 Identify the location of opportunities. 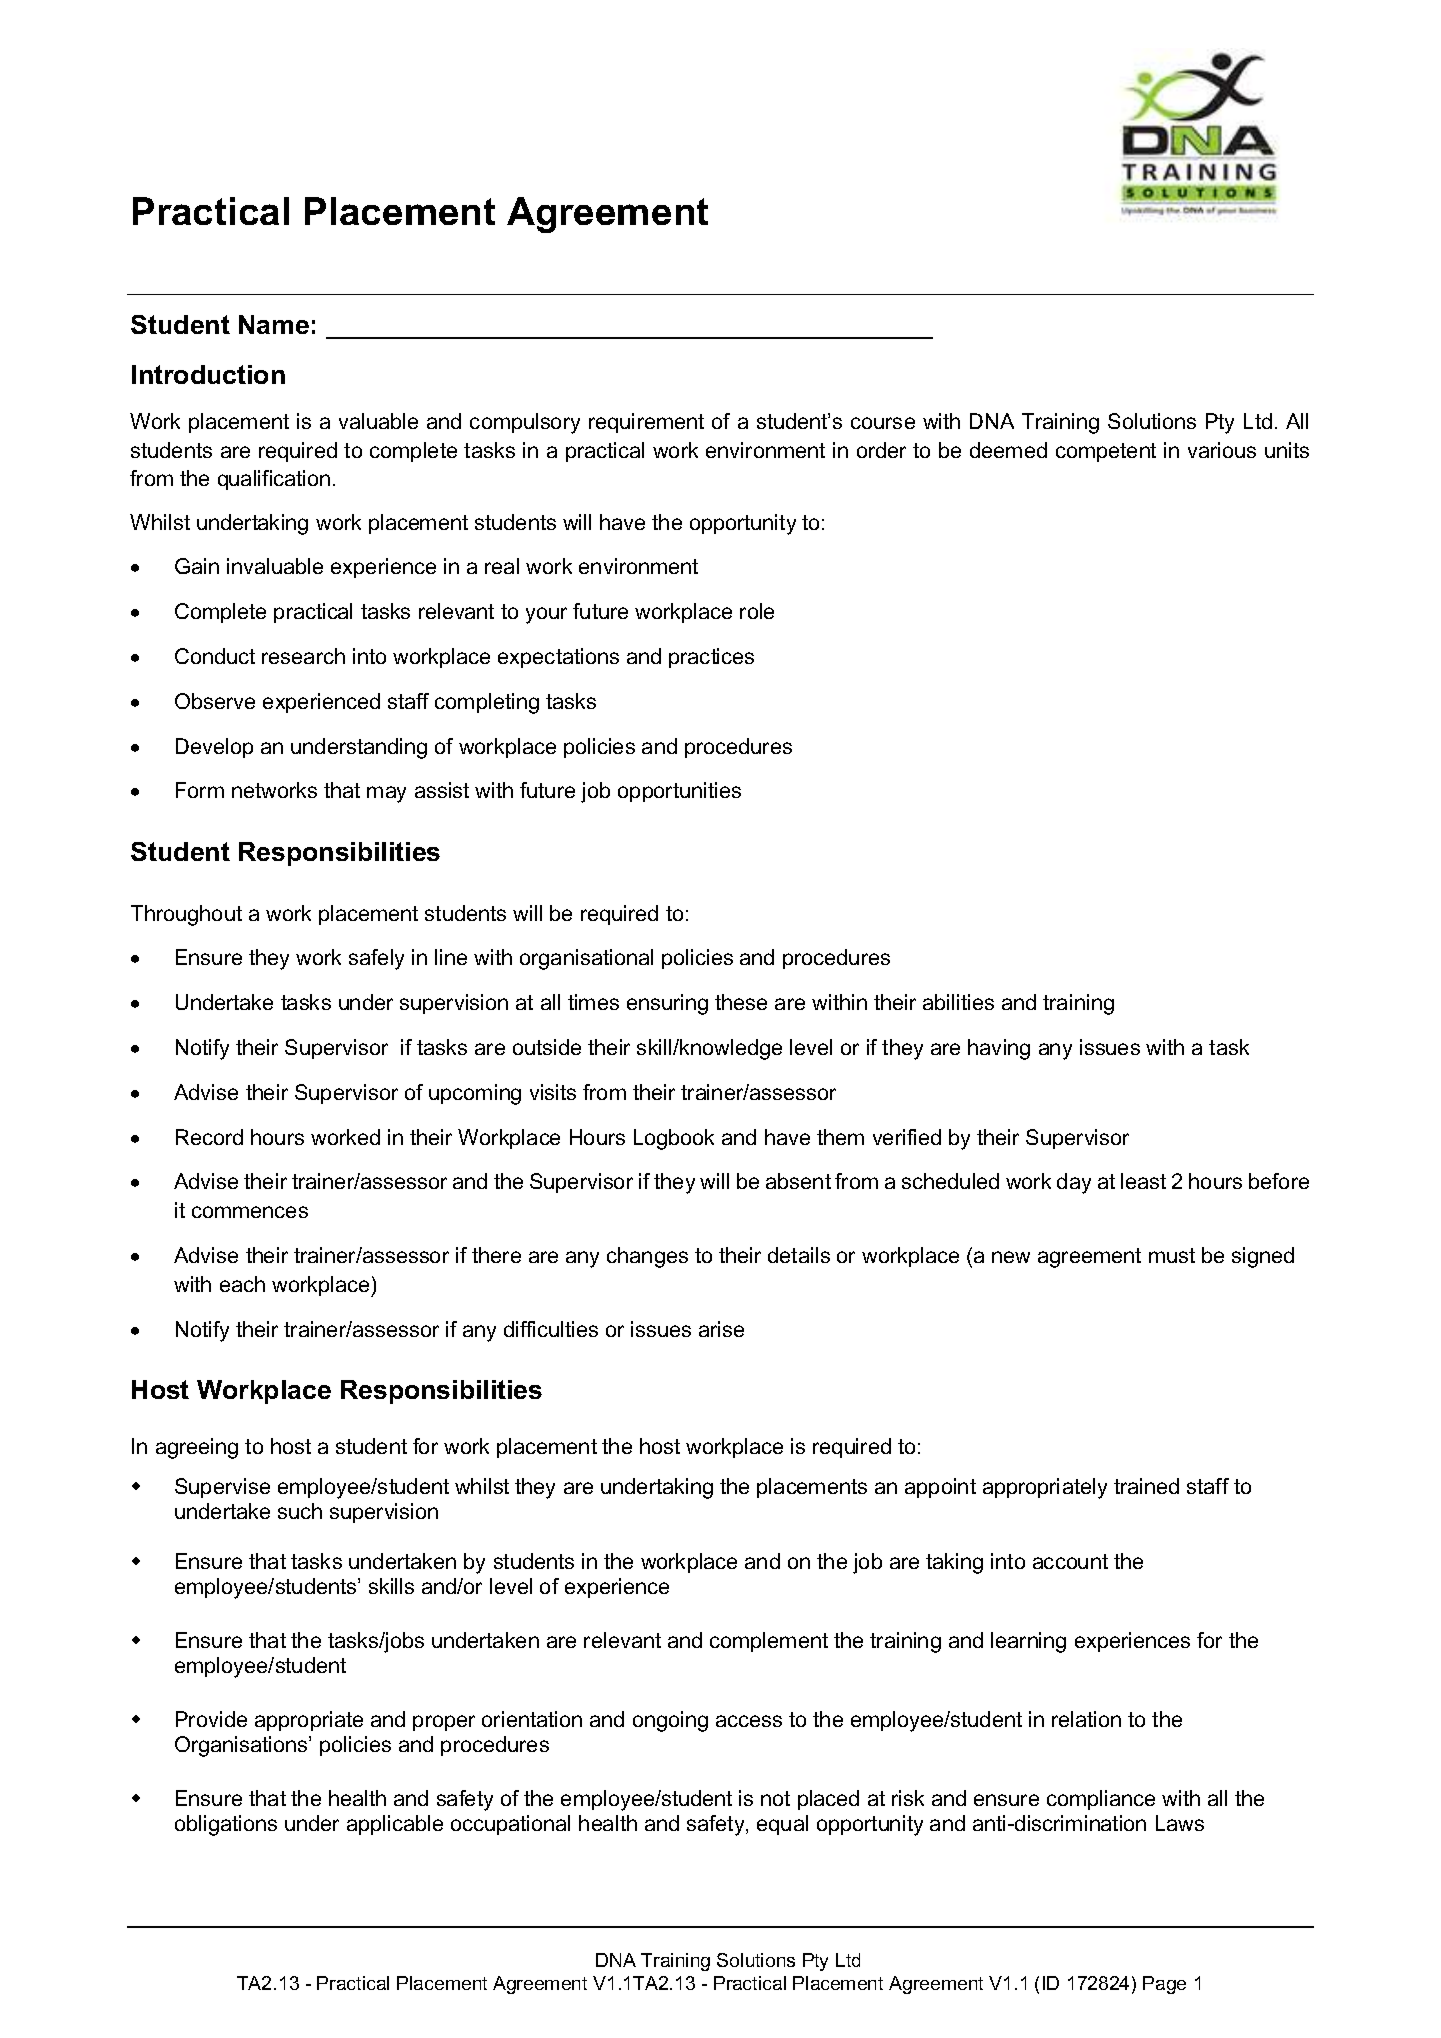
(679, 792).
